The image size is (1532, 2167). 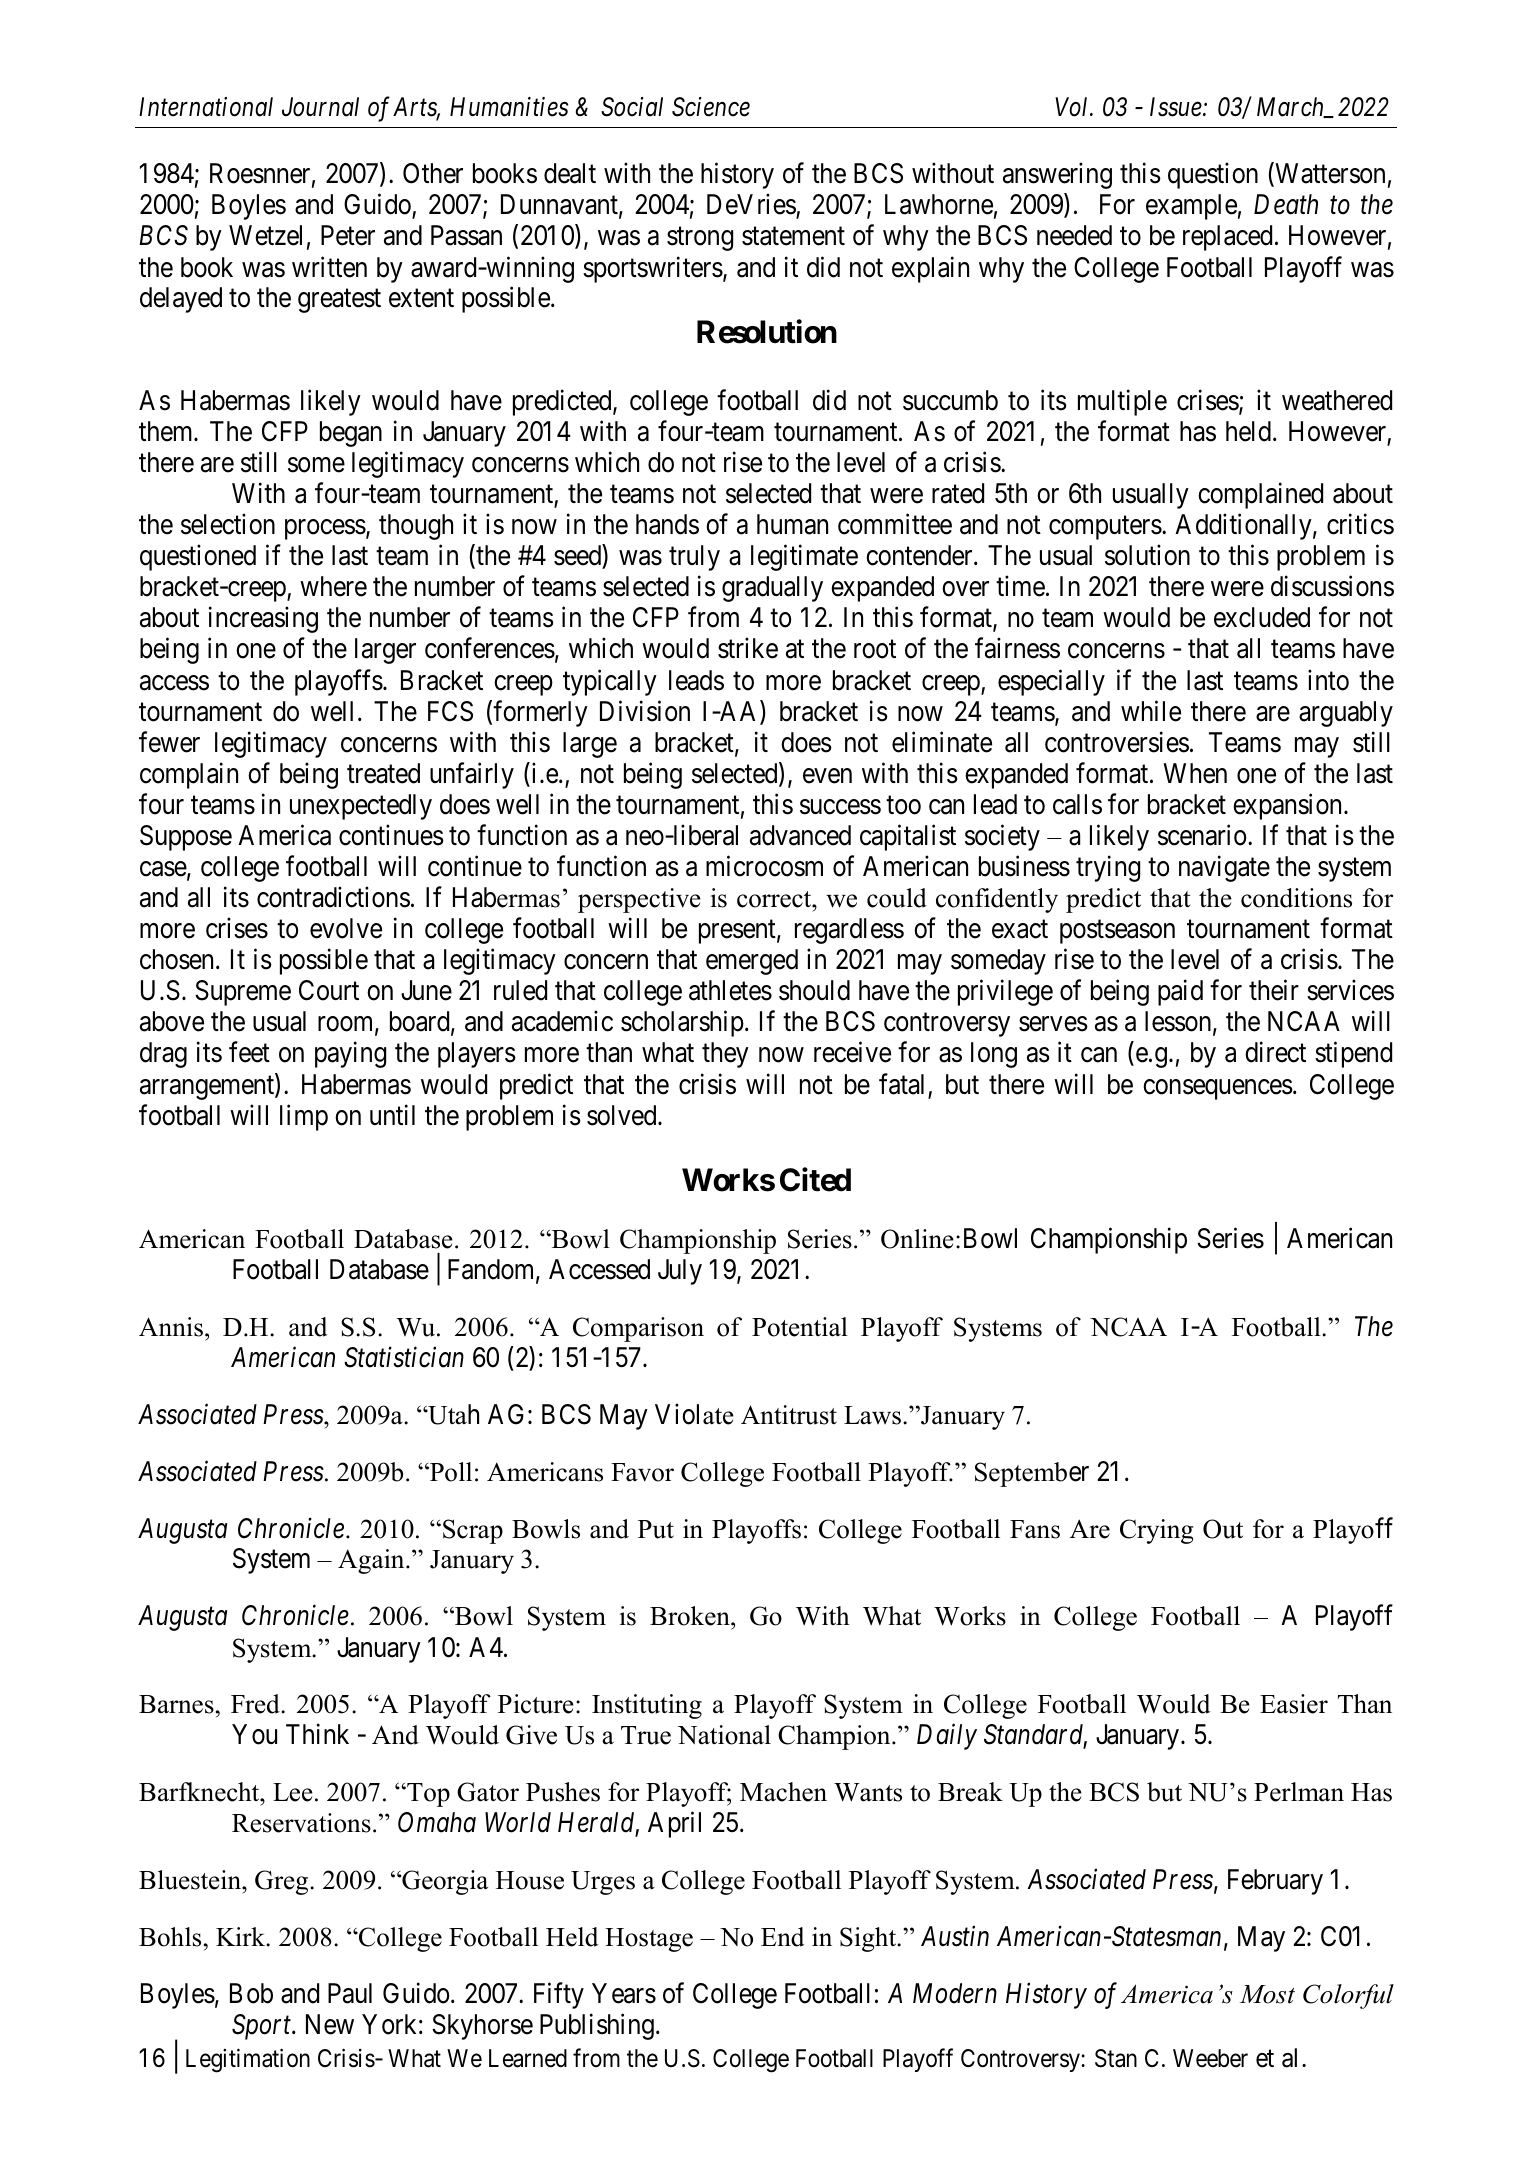 What do you see at coordinates (1195, 773) in the screenshot?
I see `When` at bounding box center [1195, 773].
